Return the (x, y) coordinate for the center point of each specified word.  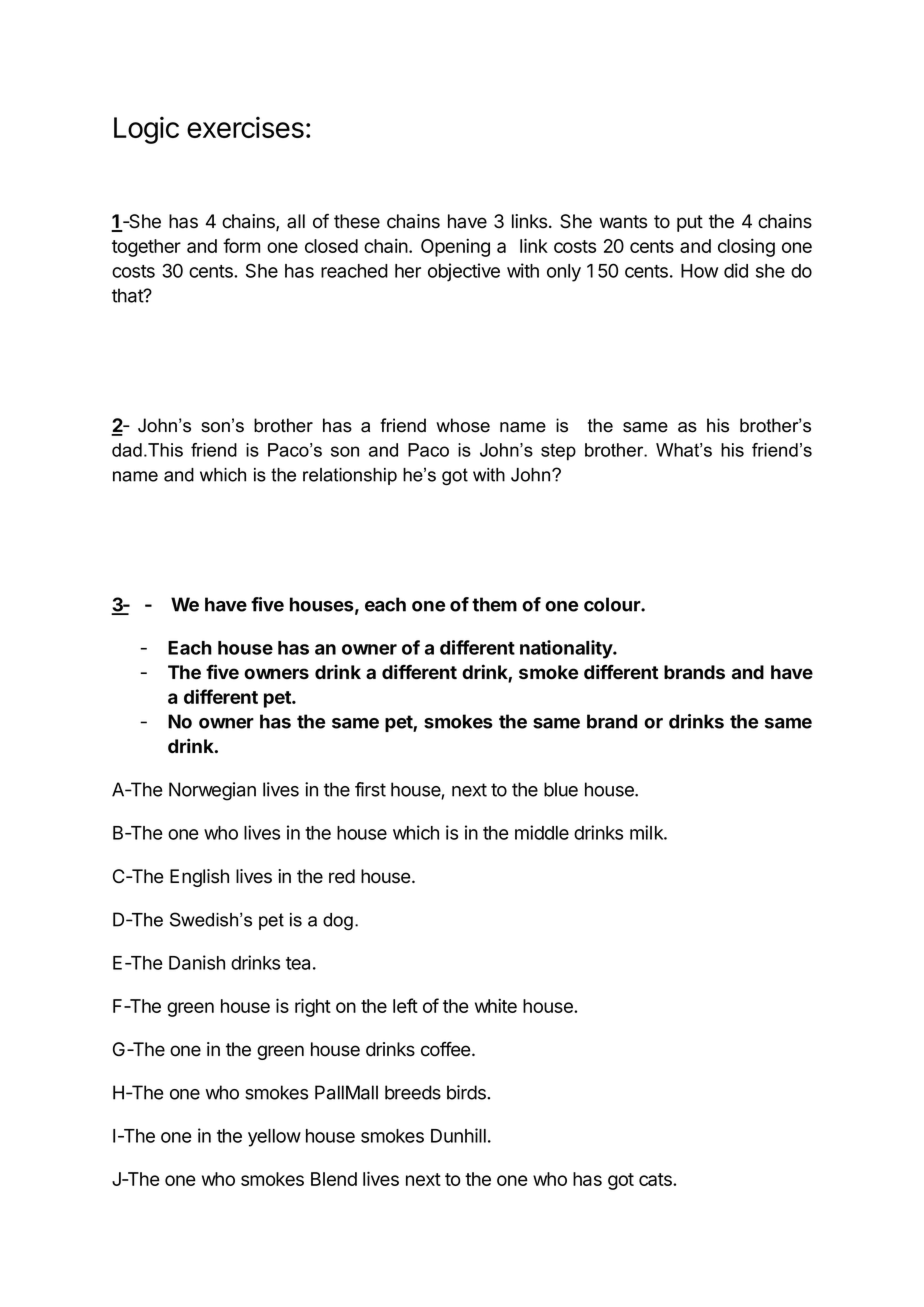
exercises (245, 127)
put (690, 223)
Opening (455, 248)
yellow (274, 1138)
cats (656, 1179)
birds (467, 1092)
